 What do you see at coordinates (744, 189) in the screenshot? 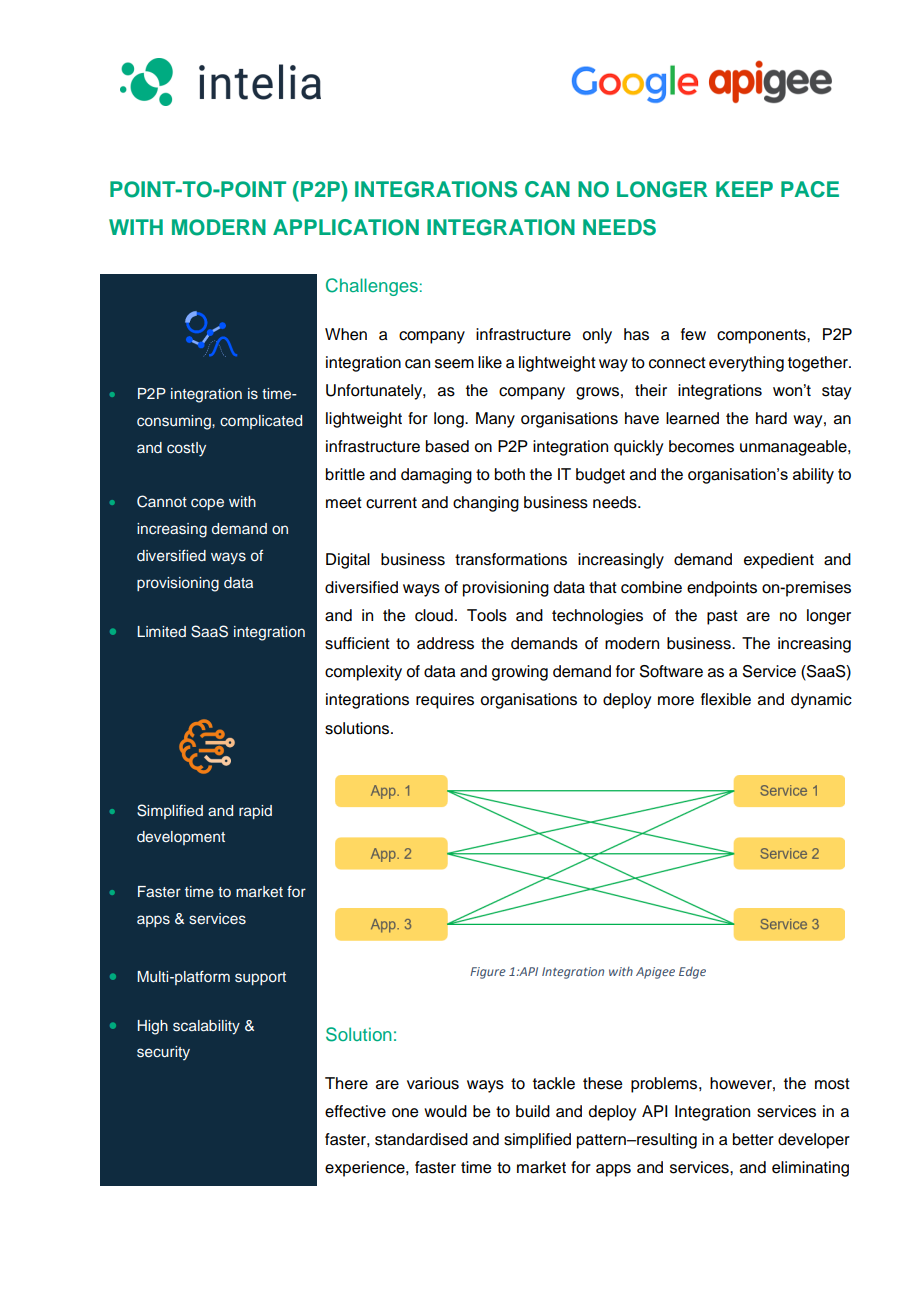
I see `KEEP` at bounding box center [744, 189].
